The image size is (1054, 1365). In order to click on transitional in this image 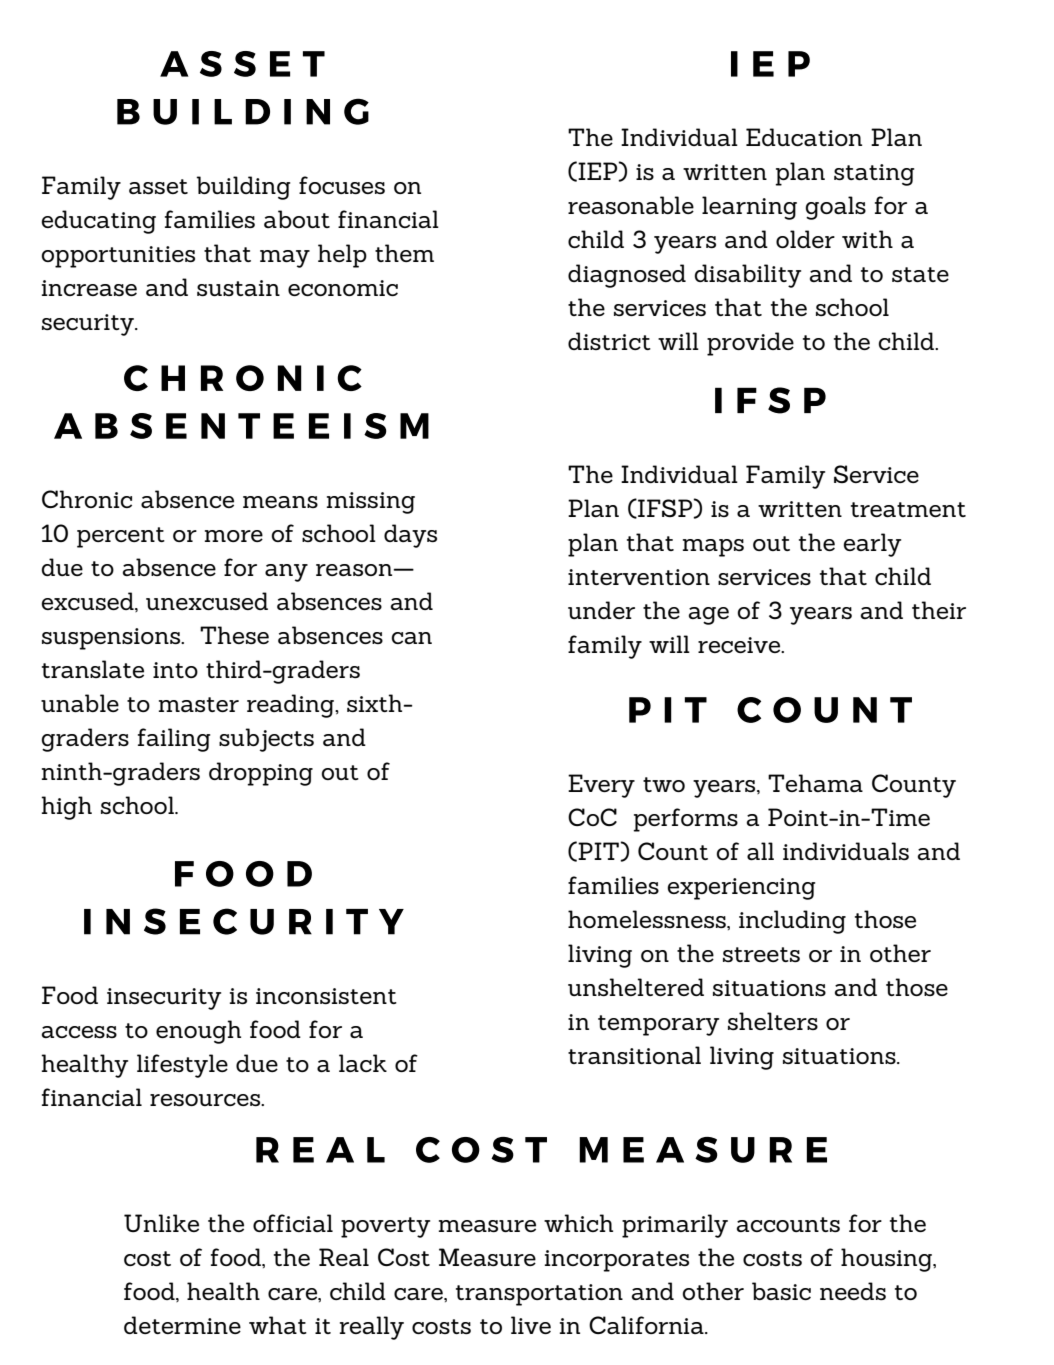, I will do `click(634, 1055)`.
